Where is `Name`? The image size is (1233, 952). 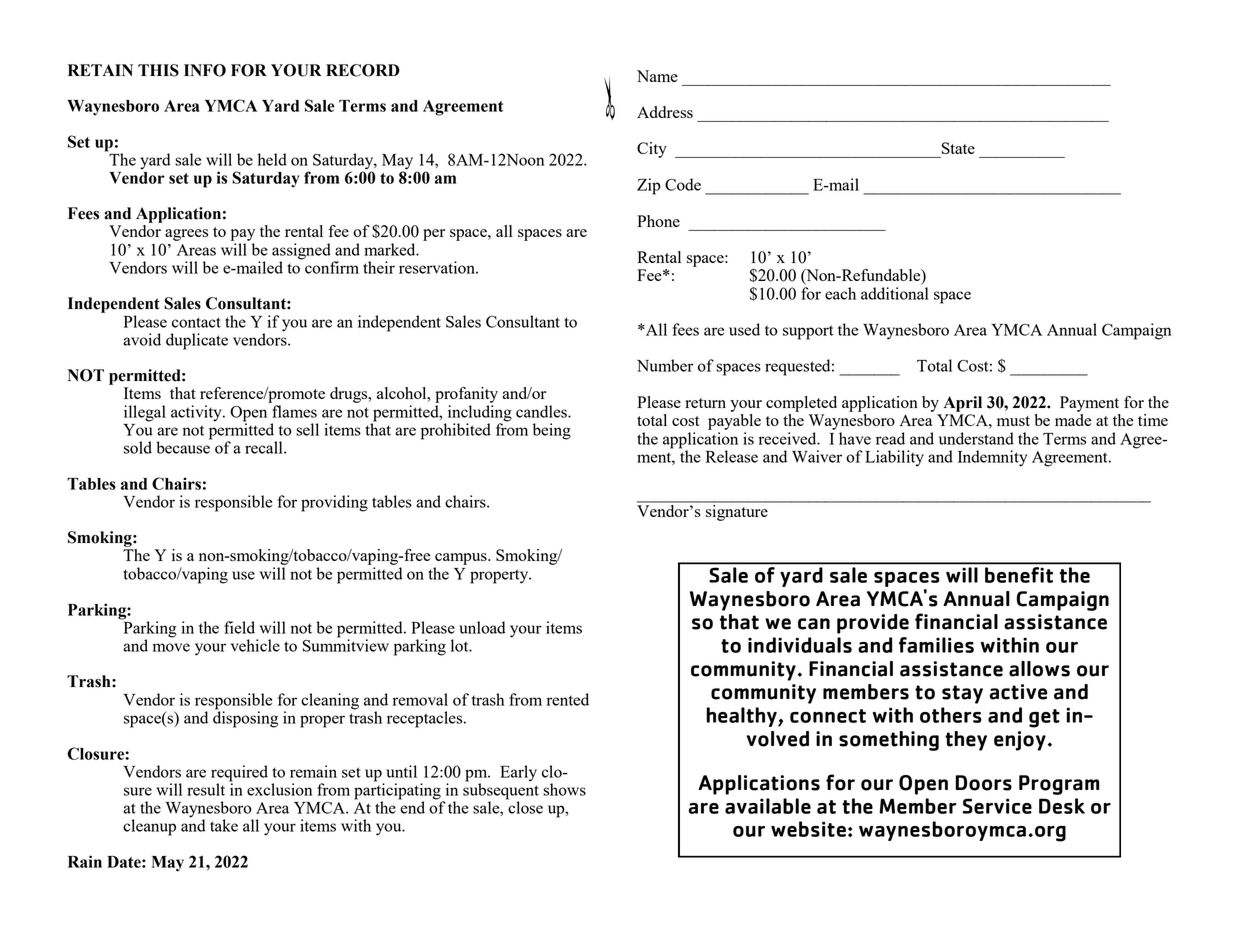 Name is located at coordinates (657, 76).
